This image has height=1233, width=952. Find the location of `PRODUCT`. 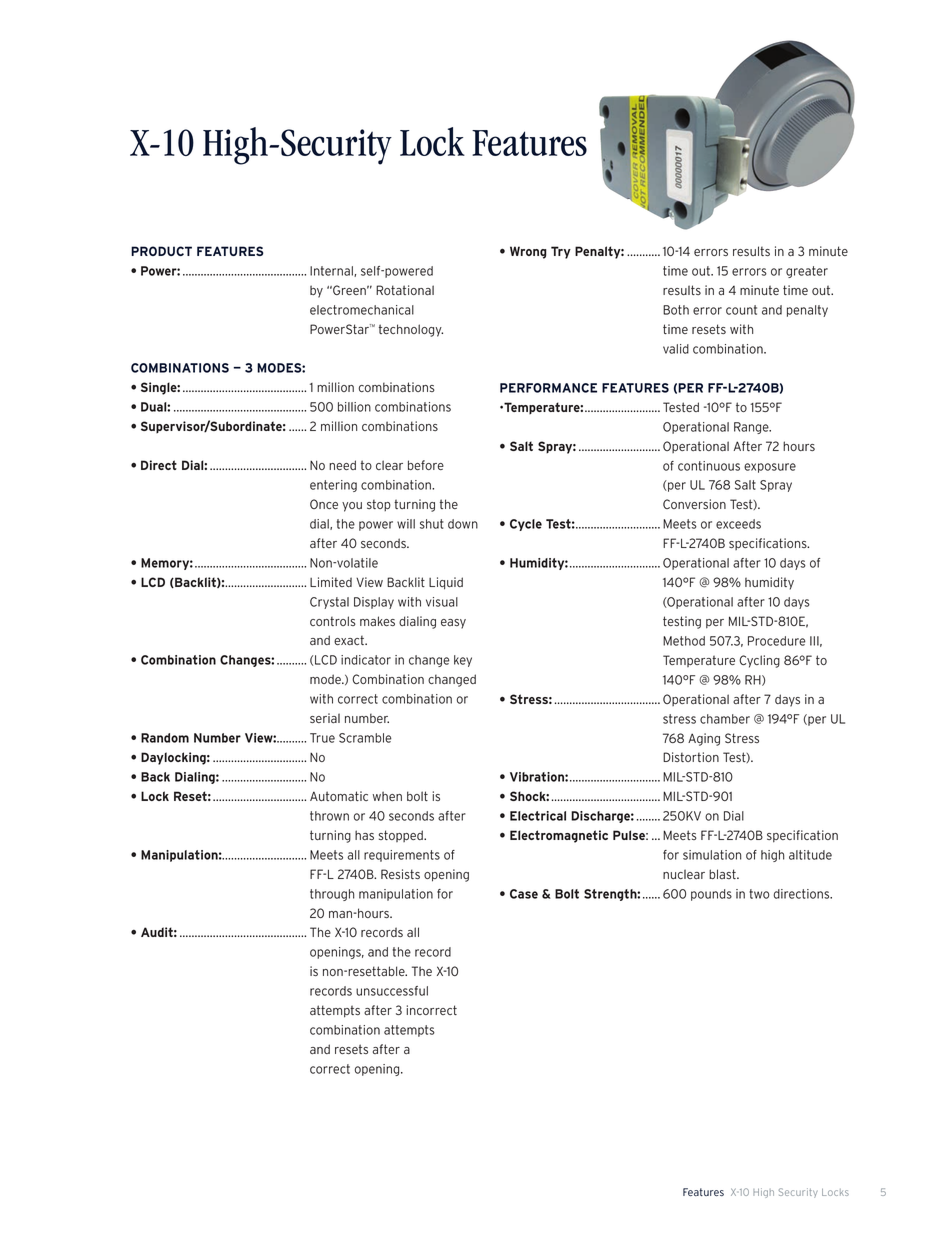

PRODUCT is located at coordinates (161, 251).
